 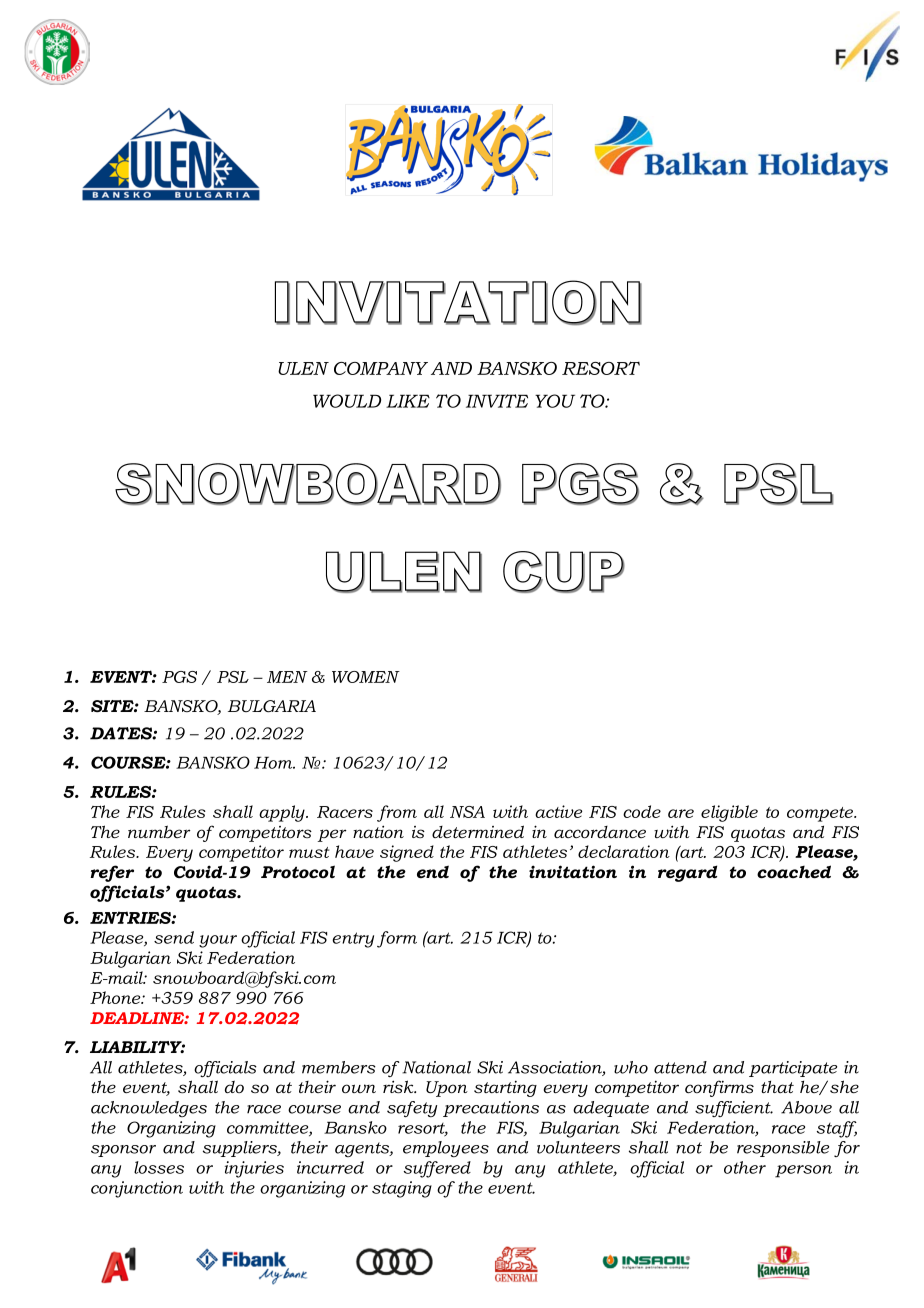 What do you see at coordinates (159, 1167) in the document?
I see `losses` at bounding box center [159, 1167].
